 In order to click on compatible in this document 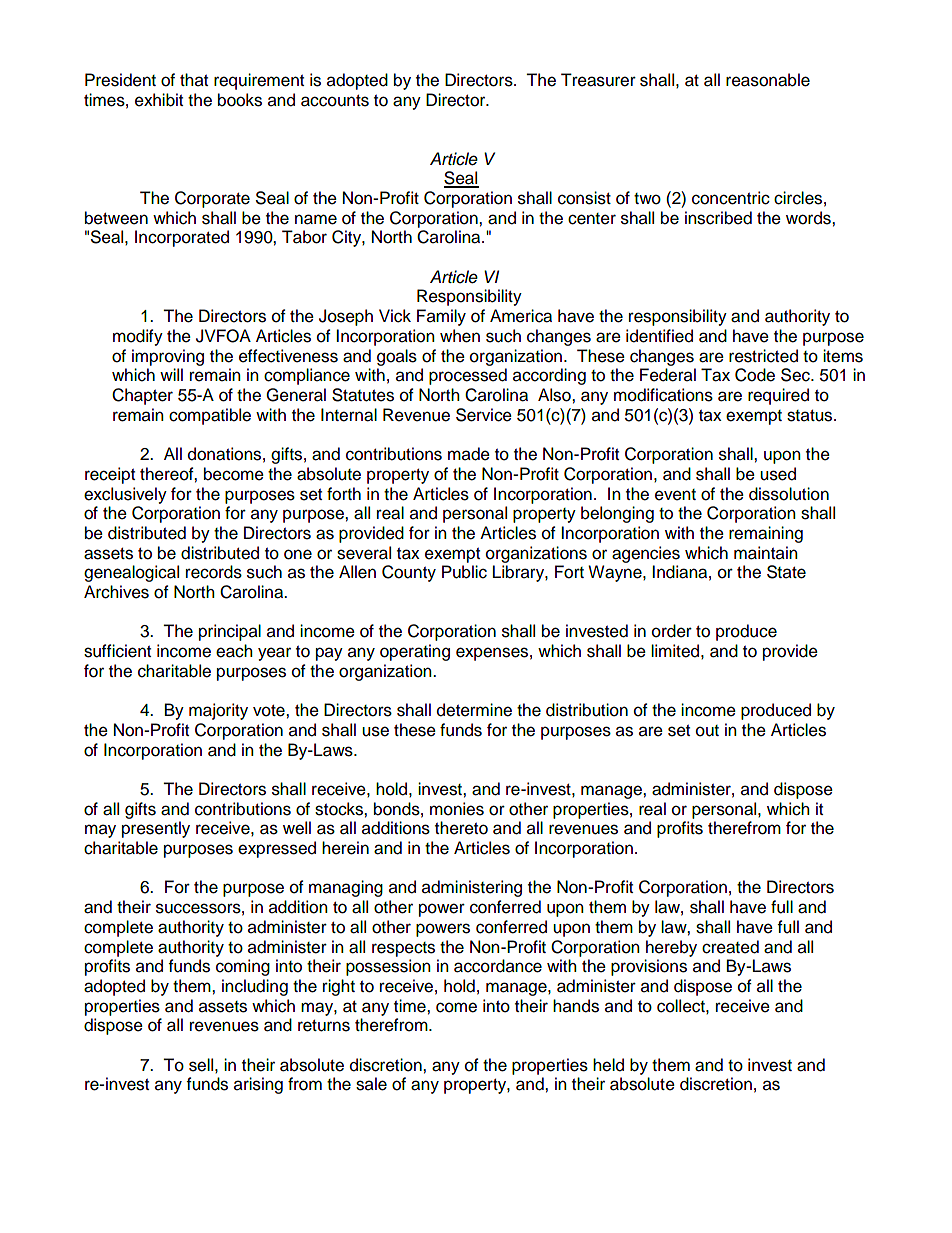, I will do `click(210, 416)`.
